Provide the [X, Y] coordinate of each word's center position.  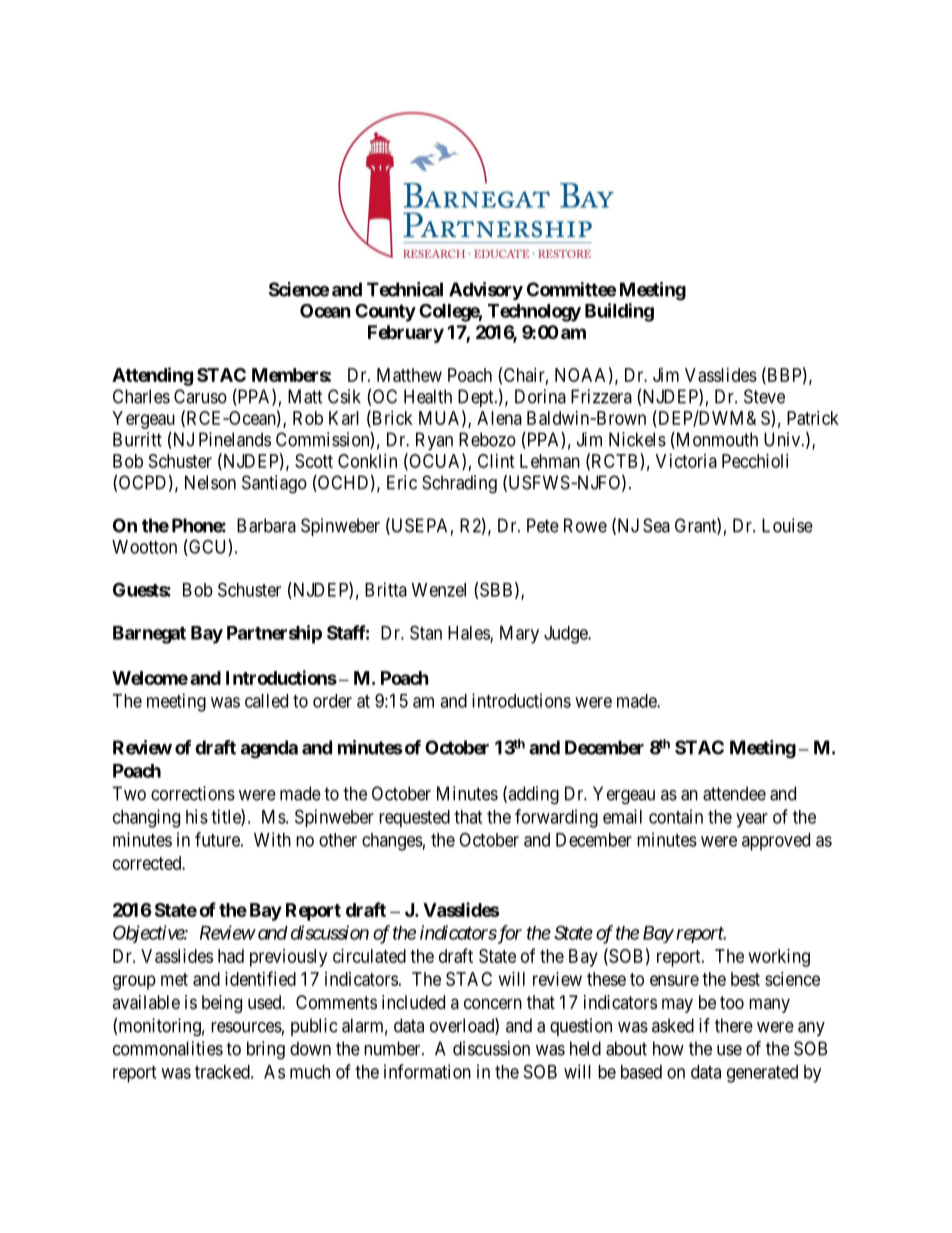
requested [414, 819]
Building [619, 312]
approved [776, 842]
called [266, 701]
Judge [566, 635]
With [272, 839]
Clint [496, 461]
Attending [152, 376]
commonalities [168, 1048]
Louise [787, 525]
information [427, 1071]
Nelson [210, 482]
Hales [469, 634]
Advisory [486, 291]
